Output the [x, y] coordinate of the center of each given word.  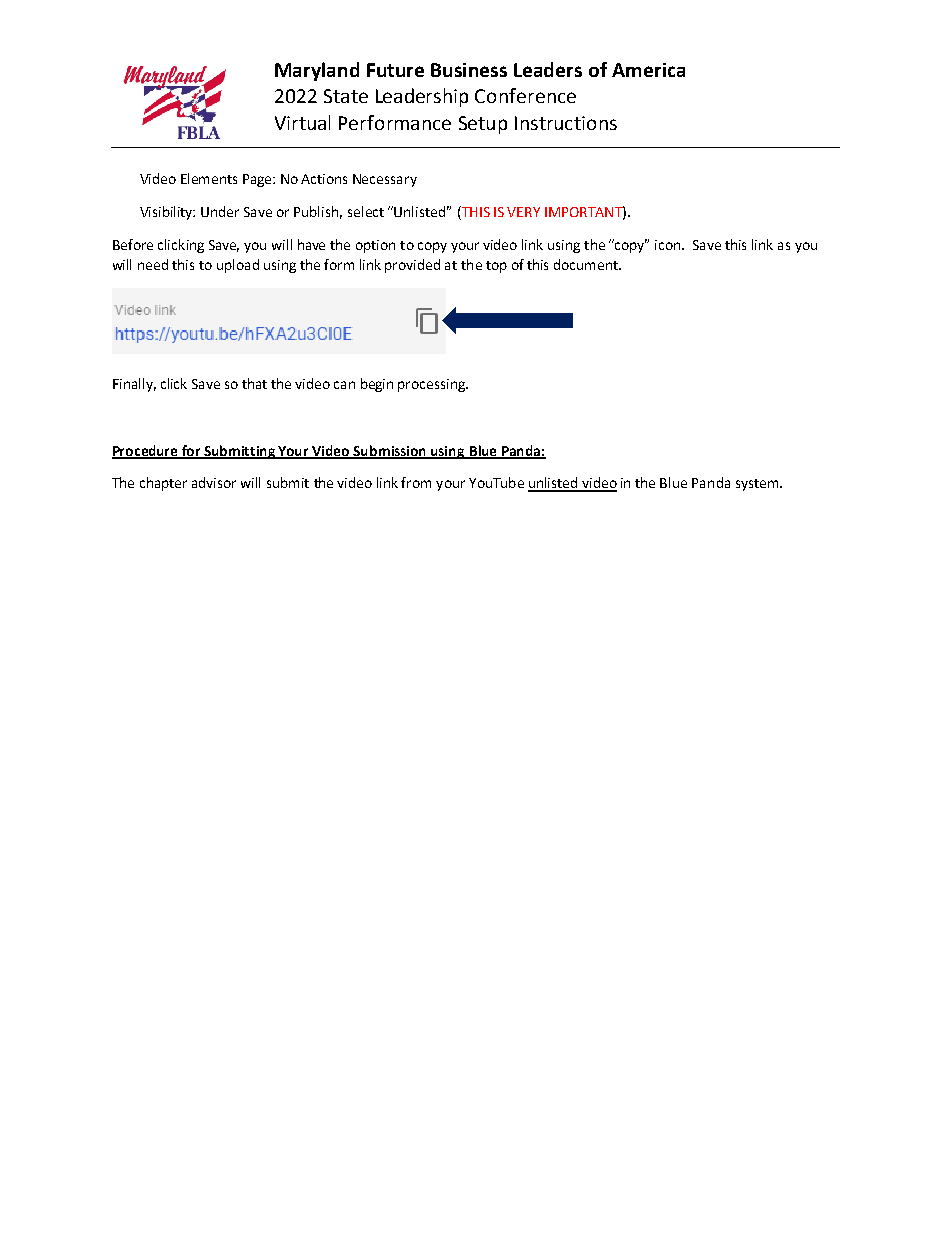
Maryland [317, 71]
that [254, 383]
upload [238, 266]
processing [433, 385]
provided [412, 266]
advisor [214, 482]
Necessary [385, 180]
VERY [523, 212]
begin [377, 385]
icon [669, 245]
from [416, 482]
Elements [209, 178]
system [758, 485]
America [648, 70]
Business [469, 70]
